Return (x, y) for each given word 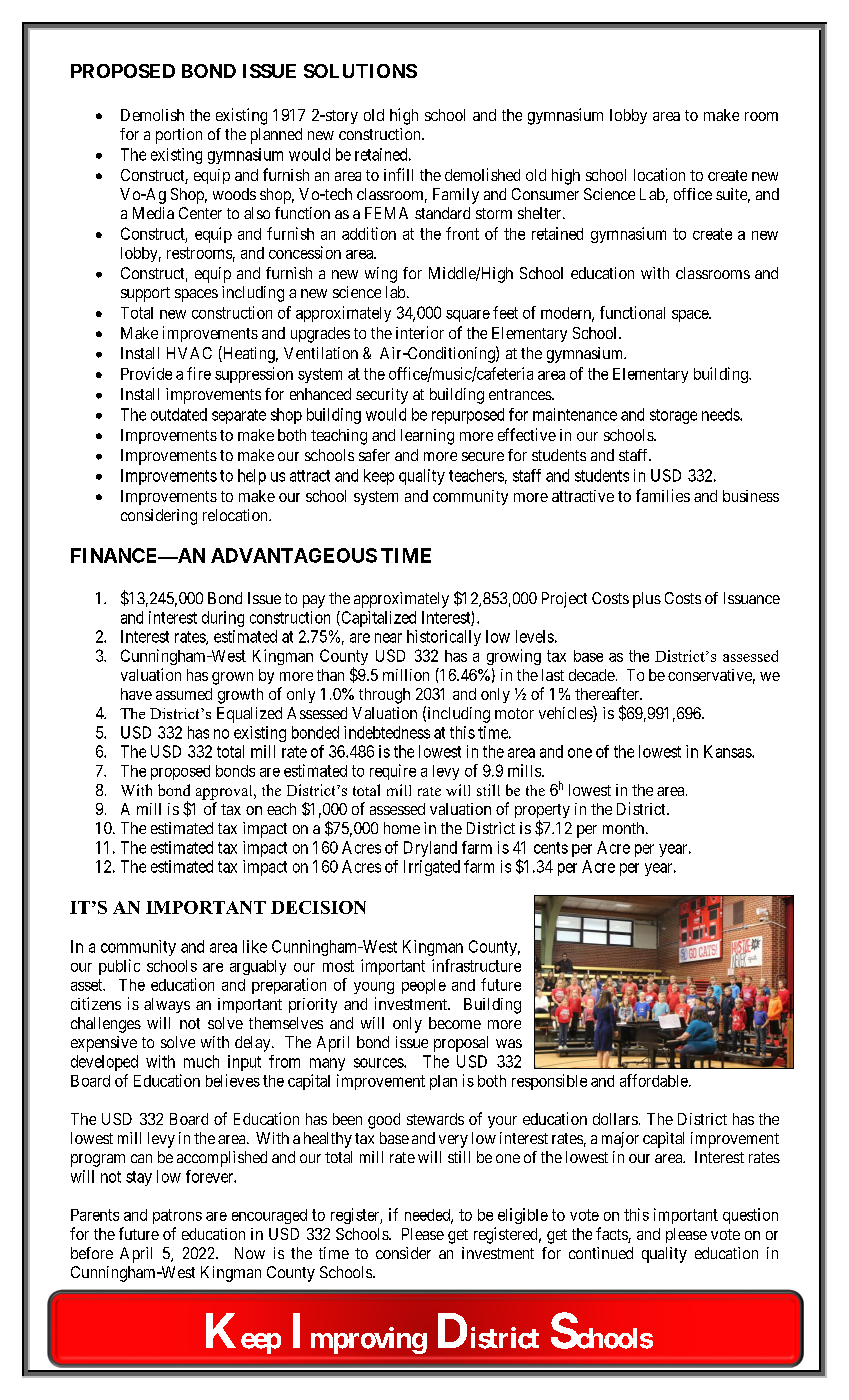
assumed (184, 694)
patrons (177, 1216)
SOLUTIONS (360, 71)
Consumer (545, 194)
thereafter (608, 693)
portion (179, 136)
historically (444, 638)
